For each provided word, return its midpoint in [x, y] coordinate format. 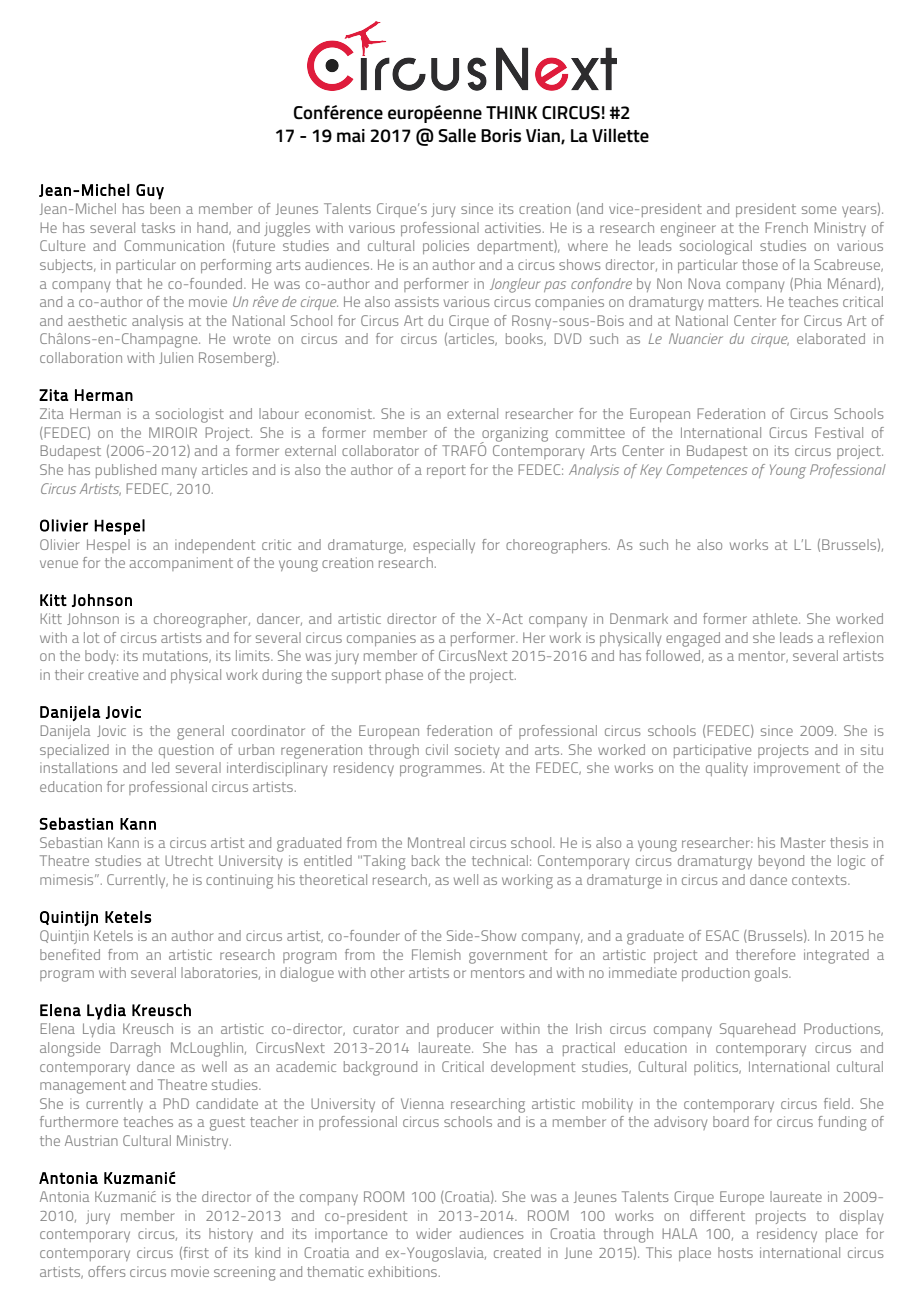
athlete [776, 618]
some [819, 210]
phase [404, 676]
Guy [150, 192]
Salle [457, 135]
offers [107, 1271]
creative [113, 674]
